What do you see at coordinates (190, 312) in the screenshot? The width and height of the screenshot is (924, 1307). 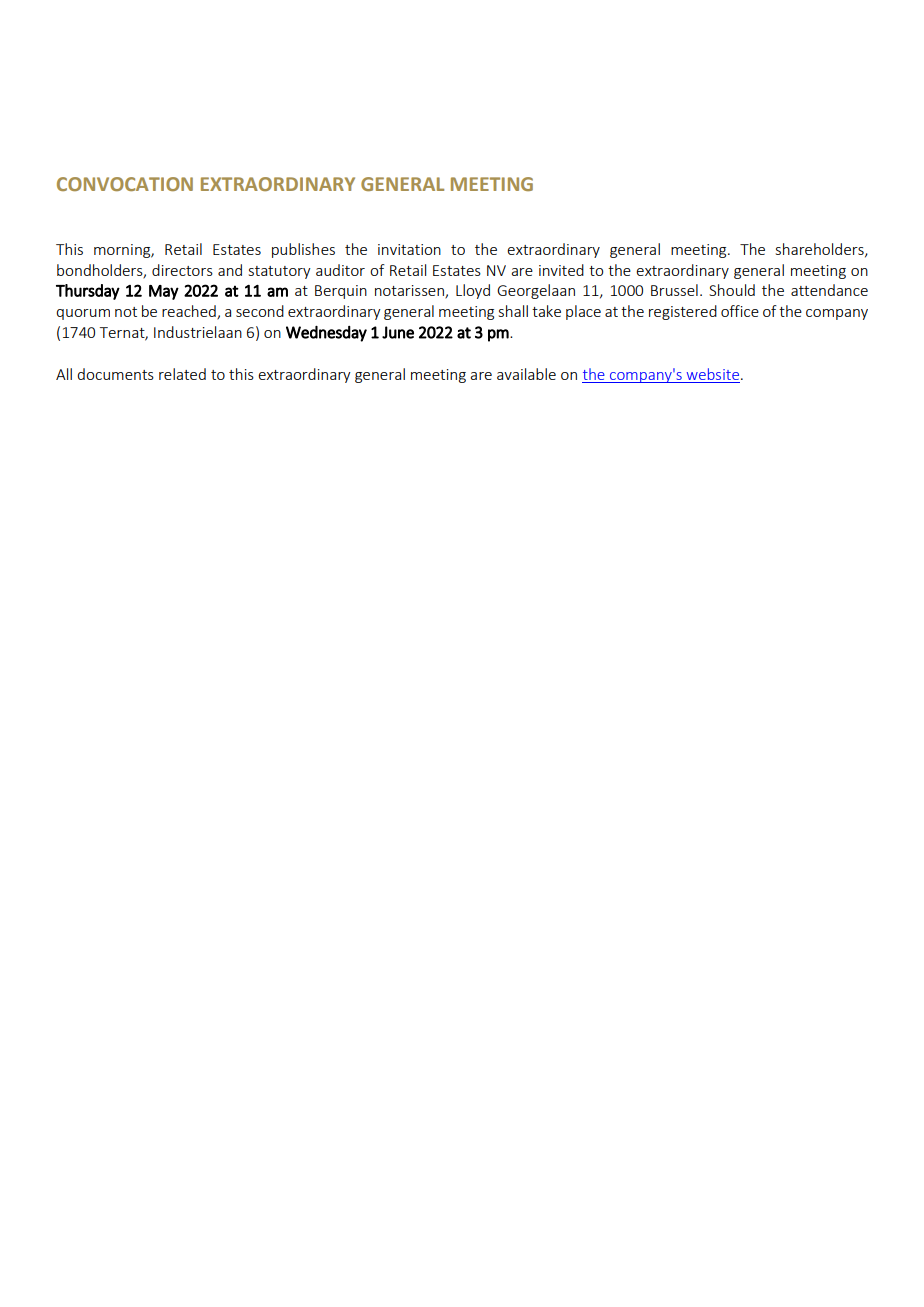 I see `reached` at bounding box center [190, 312].
